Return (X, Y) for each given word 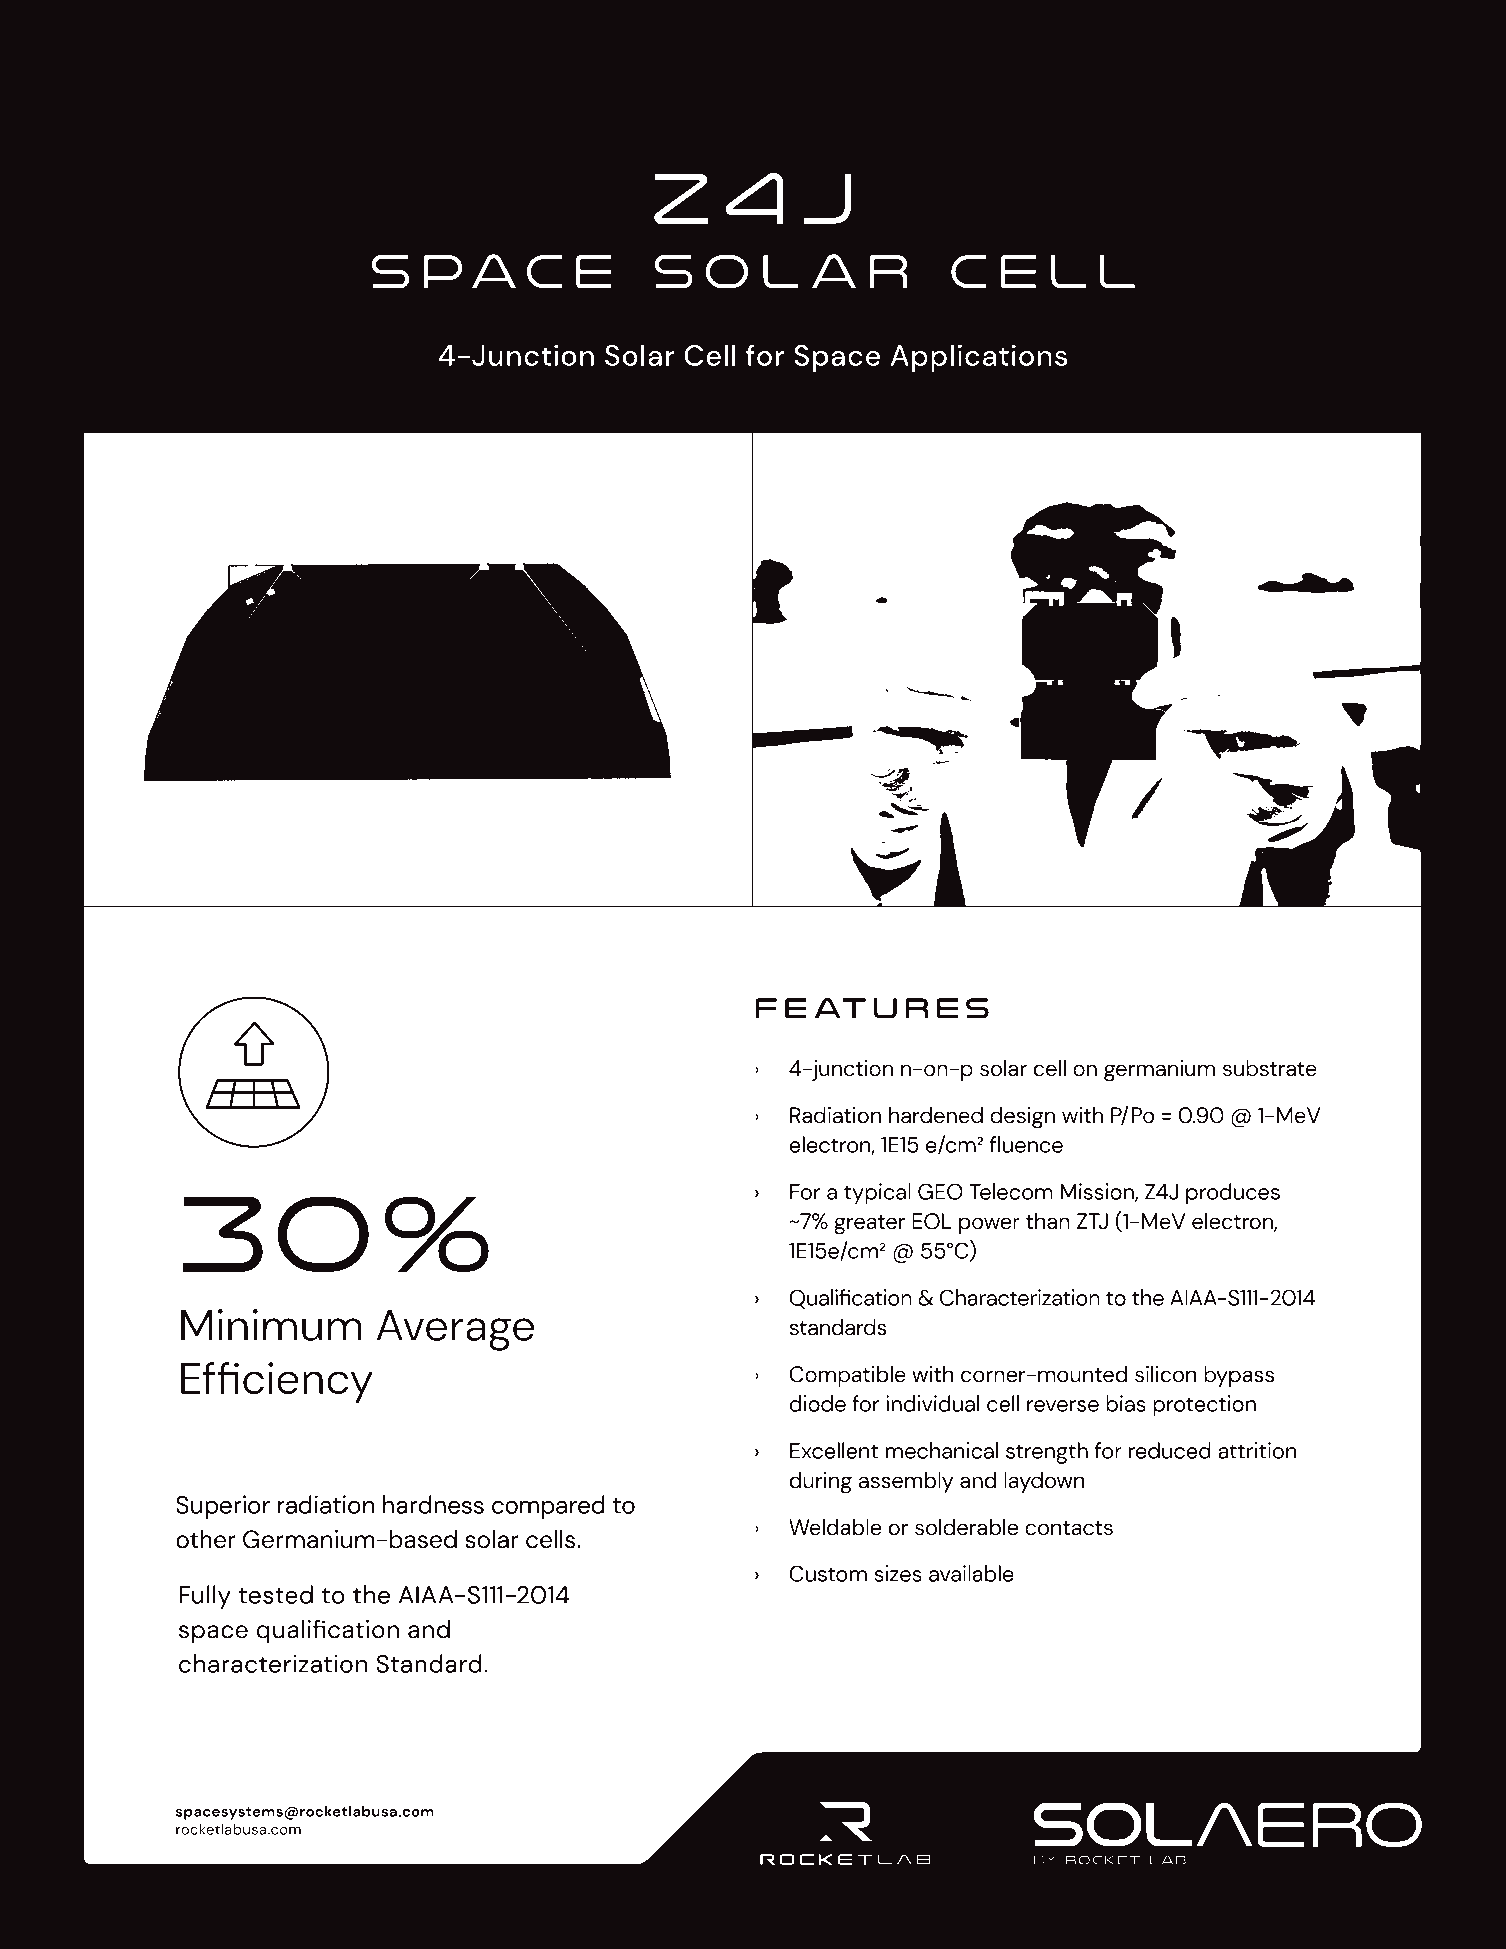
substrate (1270, 1068)
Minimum (271, 1325)
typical (877, 1194)
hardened (936, 1115)
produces (1233, 1194)
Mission (1098, 1192)
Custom (828, 1573)
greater (869, 1225)
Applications (979, 358)
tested (276, 1594)
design (1022, 1117)
